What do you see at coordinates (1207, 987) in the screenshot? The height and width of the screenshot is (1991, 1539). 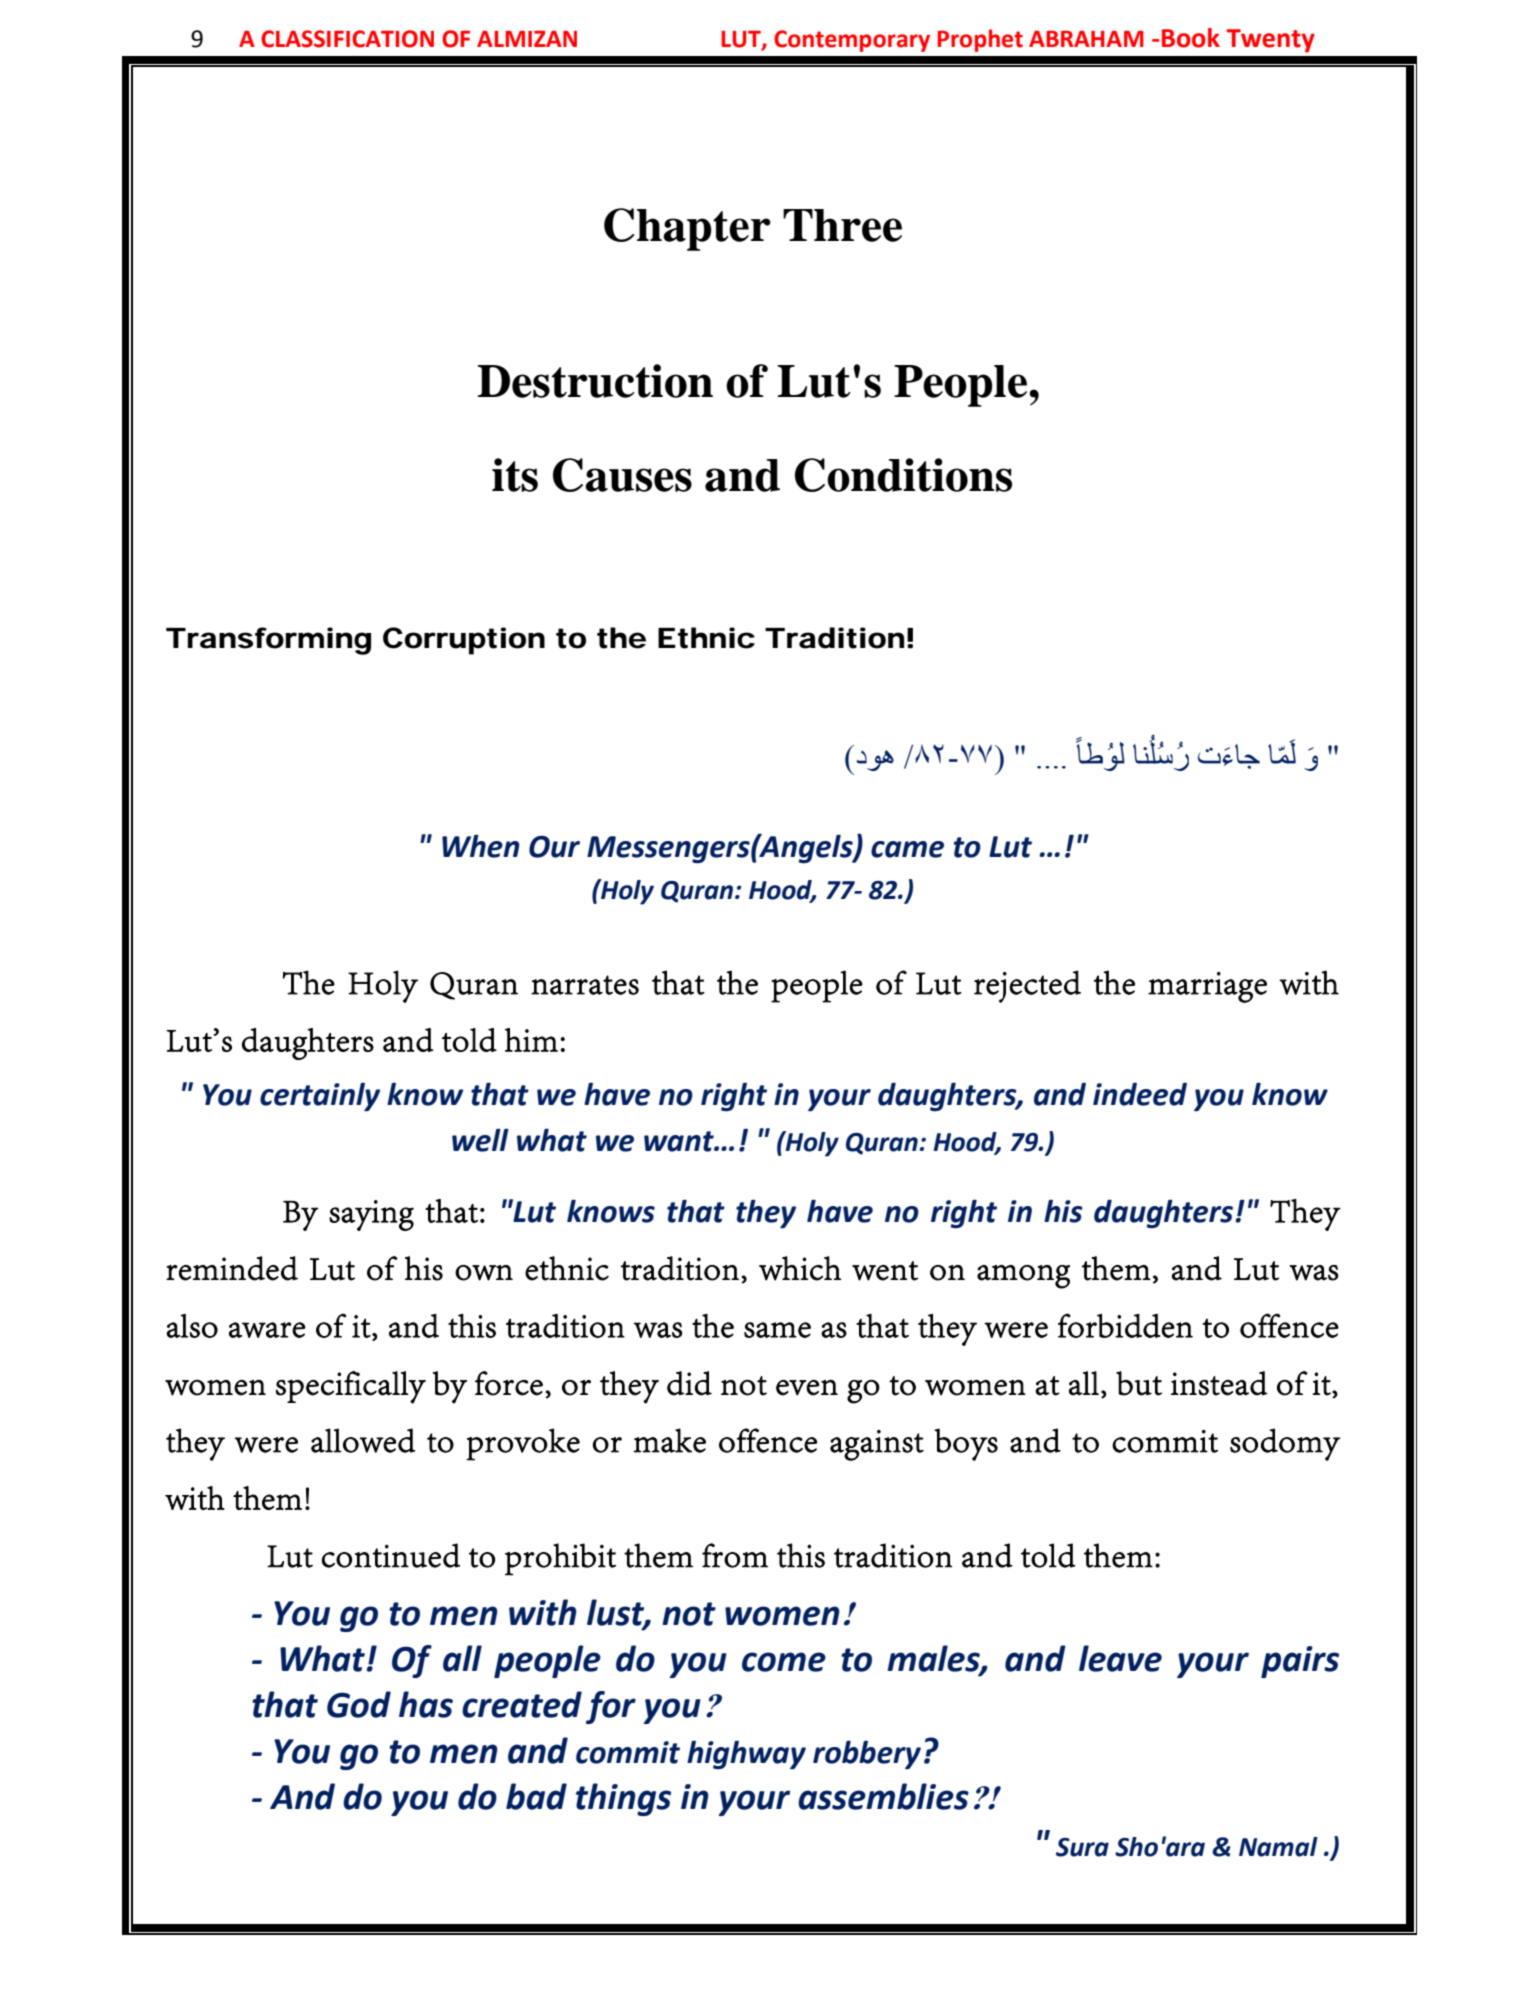 I see `marriage` at bounding box center [1207, 987].
